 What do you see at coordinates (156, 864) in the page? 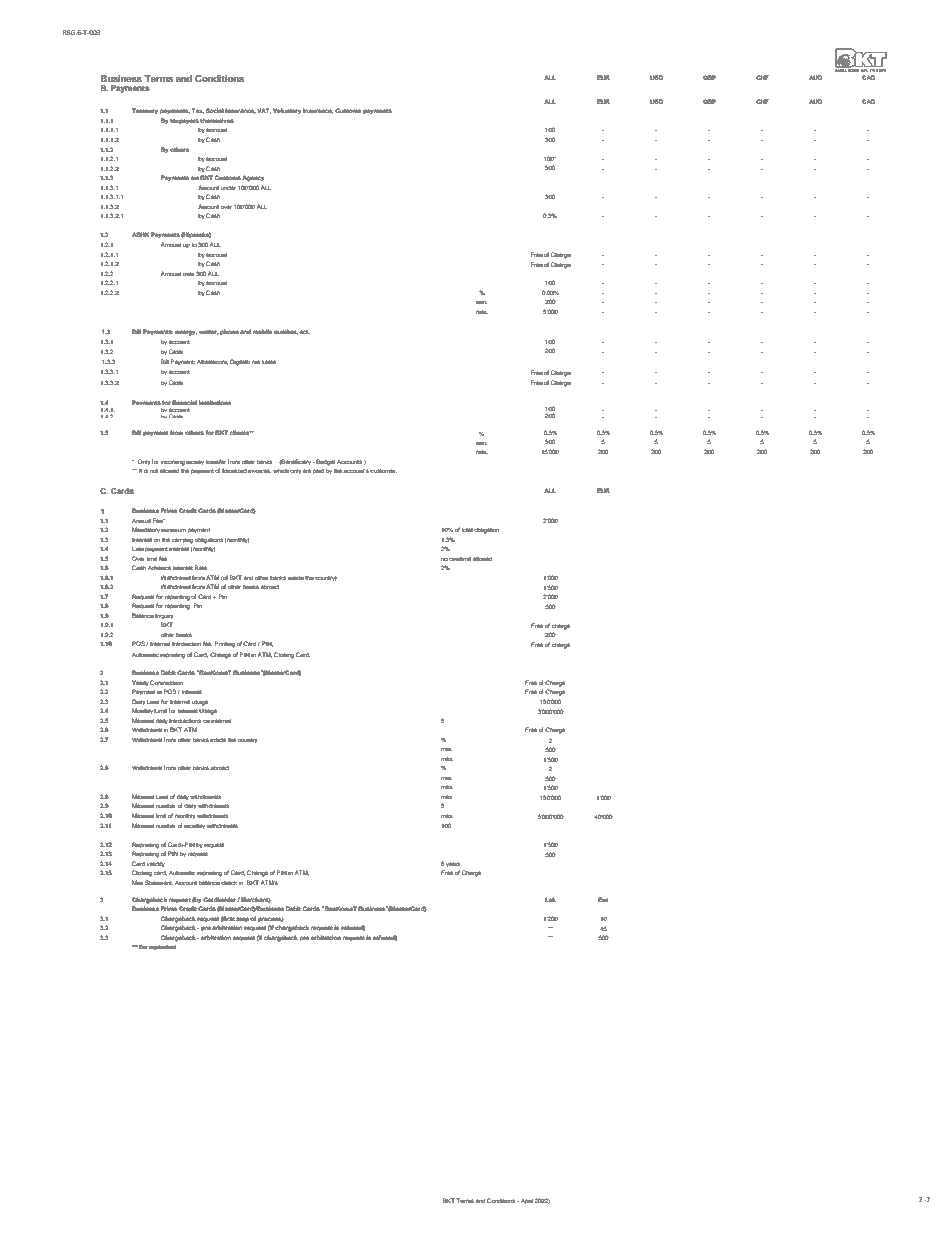
I see `validity` at bounding box center [156, 864].
